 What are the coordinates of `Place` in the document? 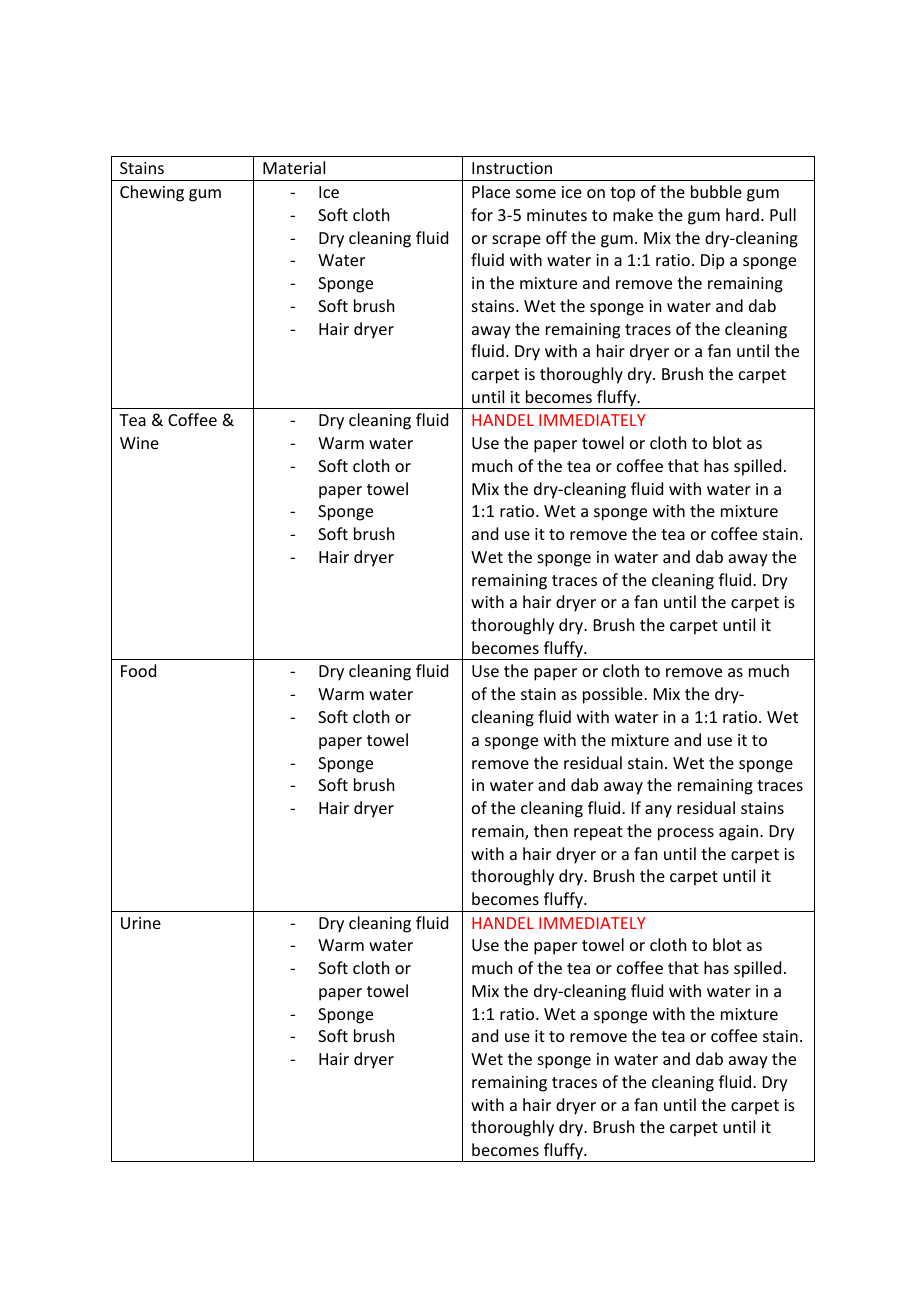 It's located at (491, 191).
